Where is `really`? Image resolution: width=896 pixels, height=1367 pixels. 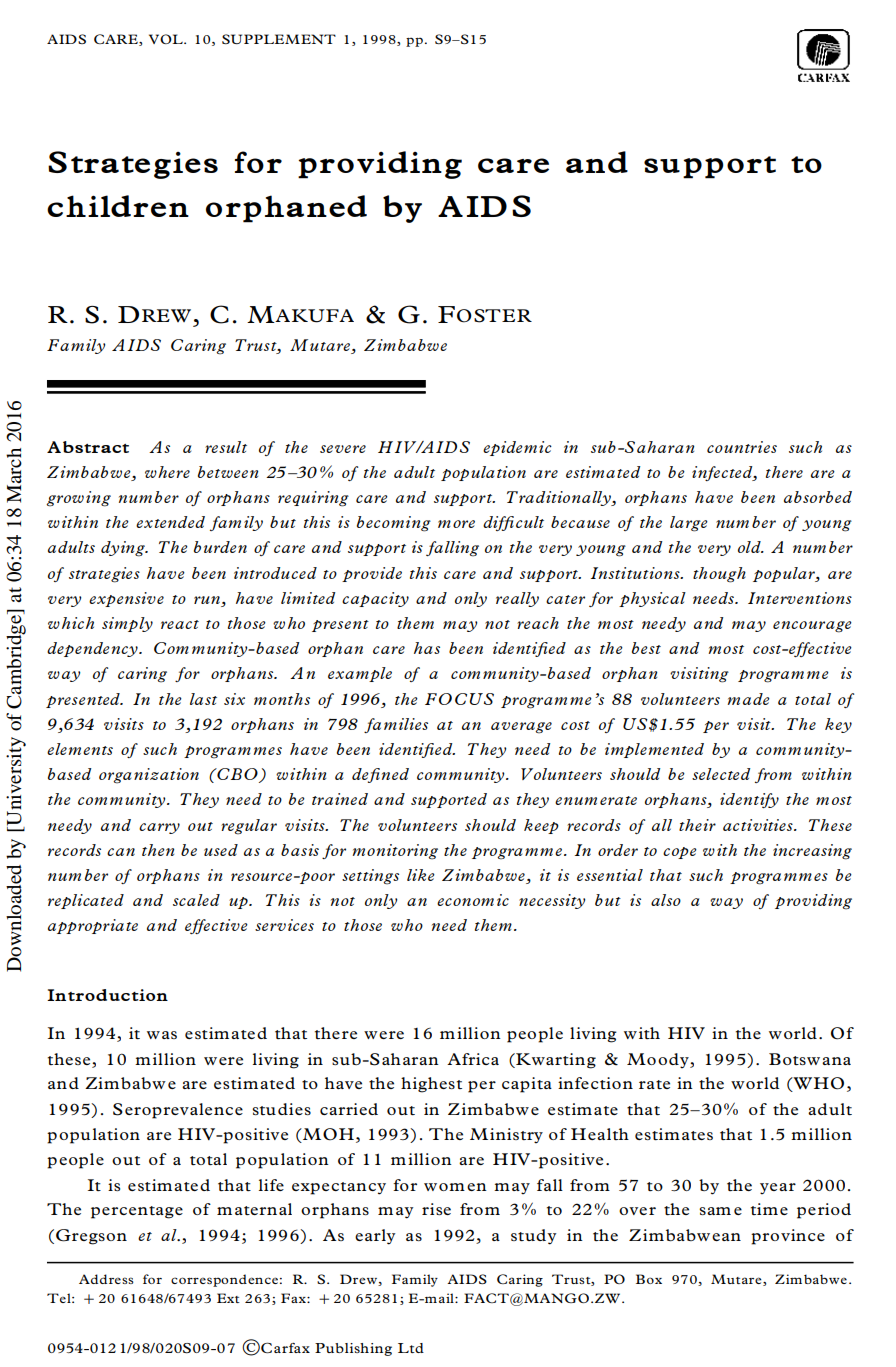
really is located at coordinates (517, 599).
